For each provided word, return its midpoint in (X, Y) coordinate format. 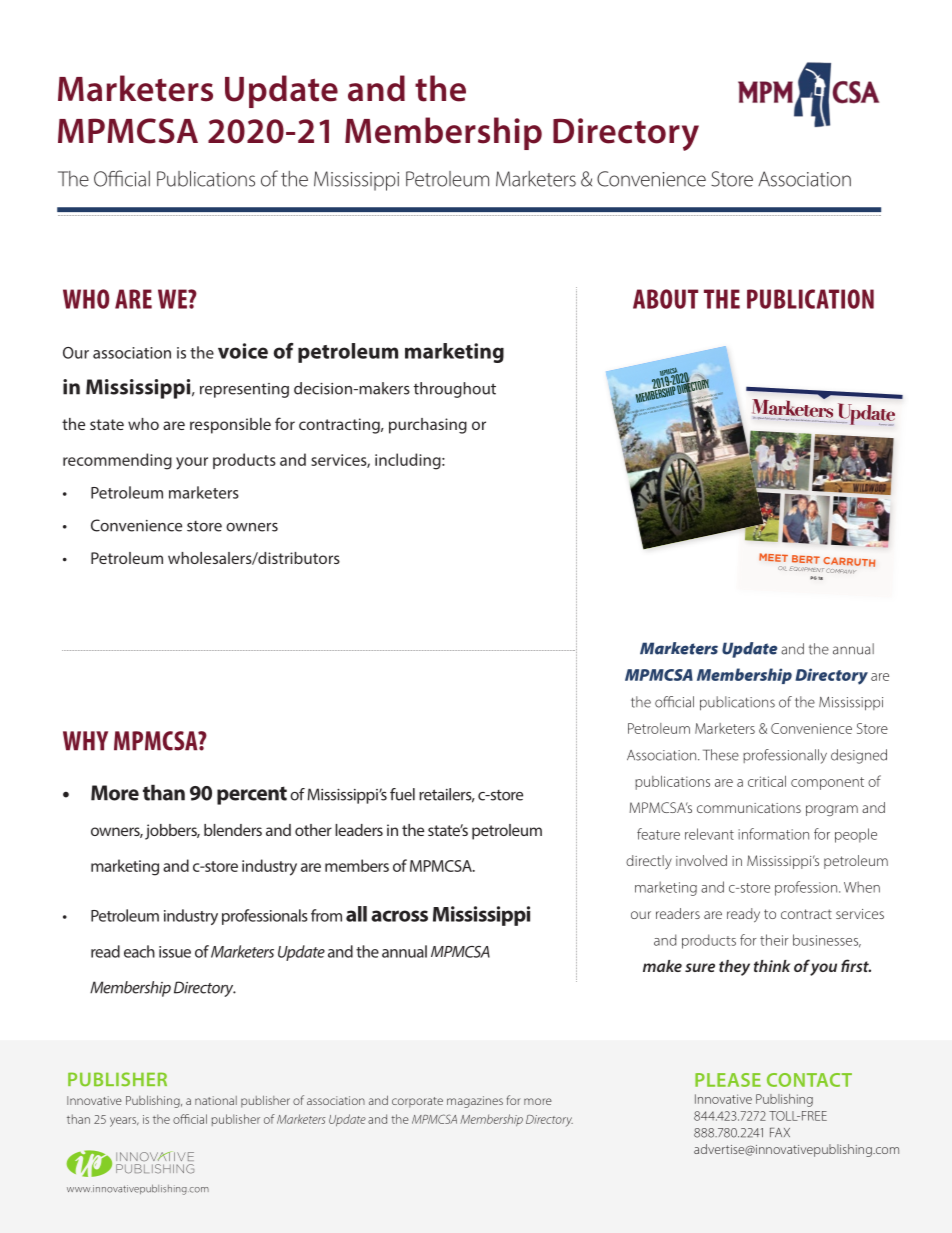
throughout (455, 390)
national (216, 1100)
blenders (233, 830)
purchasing (428, 426)
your (192, 463)
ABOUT (665, 299)
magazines (475, 1102)
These (721, 755)
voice (243, 351)
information (773, 834)
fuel (402, 794)
